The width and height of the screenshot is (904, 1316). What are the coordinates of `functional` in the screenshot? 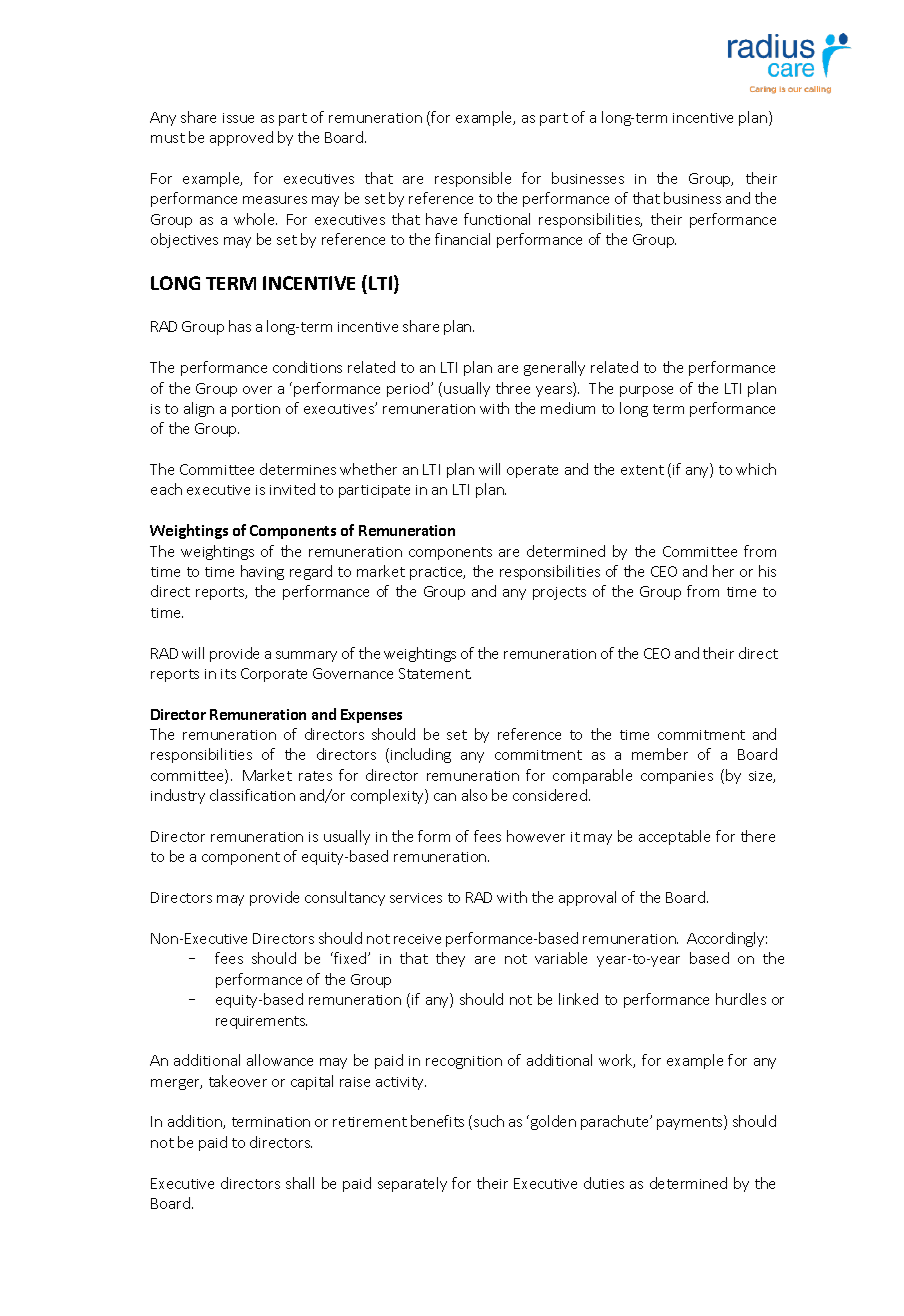 It's located at (497, 219).
